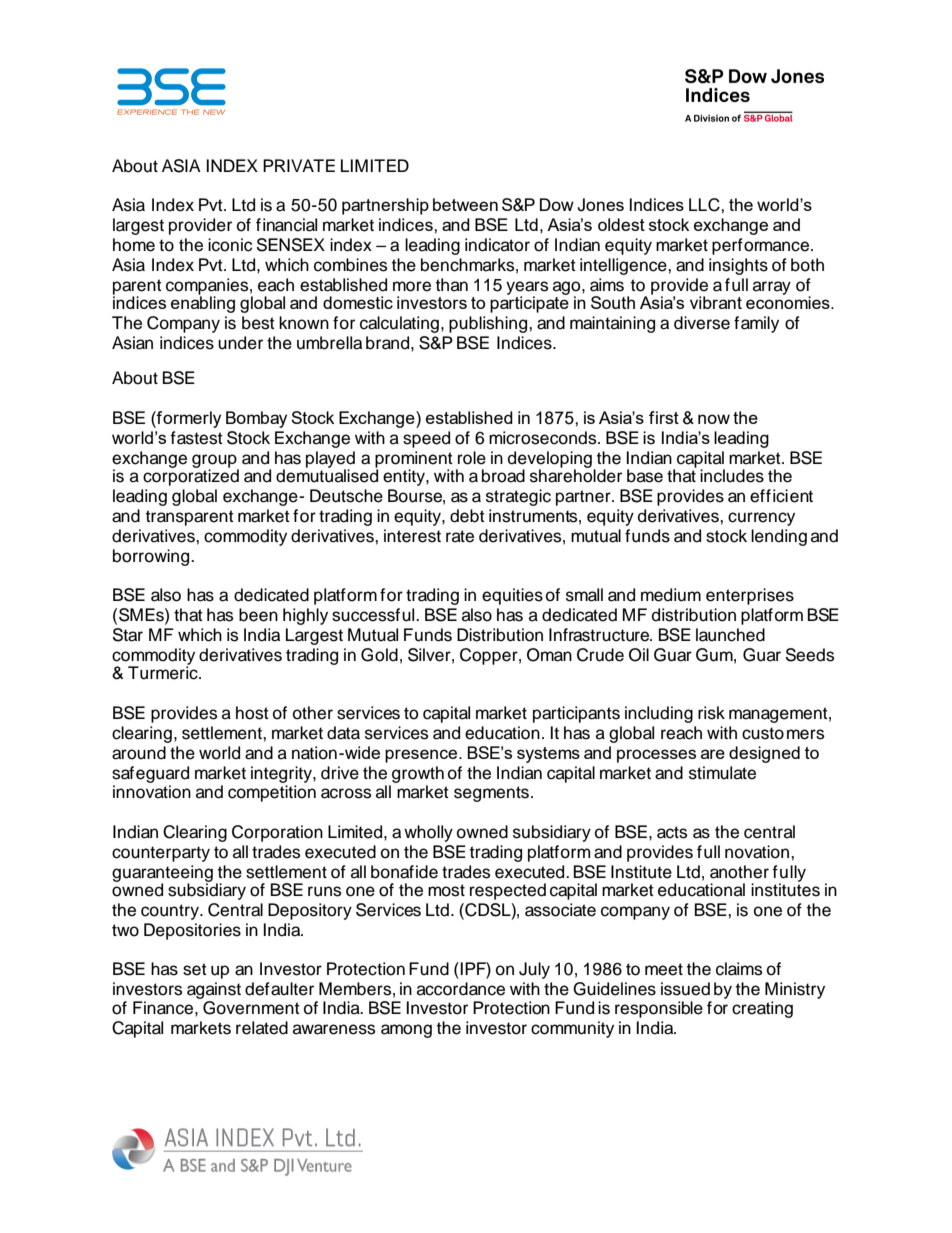 The height and width of the document is (1233, 952). I want to click on against, so click(214, 990).
